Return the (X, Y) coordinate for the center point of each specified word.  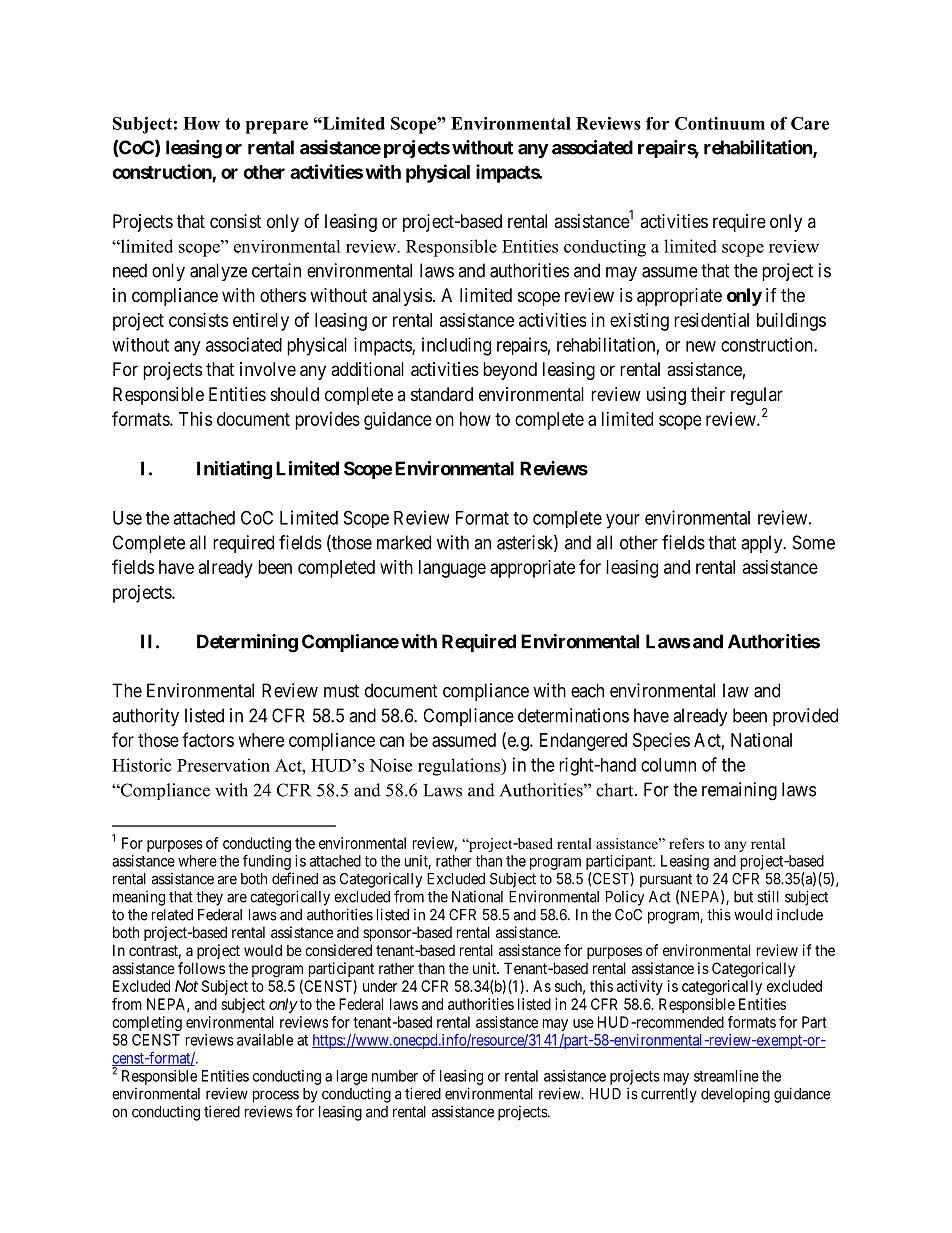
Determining (247, 643)
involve (268, 369)
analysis (402, 297)
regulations (460, 767)
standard (442, 394)
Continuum (720, 123)
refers (686, 843)
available (265, 1040)
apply (763, 544)
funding (267, 862)
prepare (277, 127)
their (708, 394)
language (452, 569)
